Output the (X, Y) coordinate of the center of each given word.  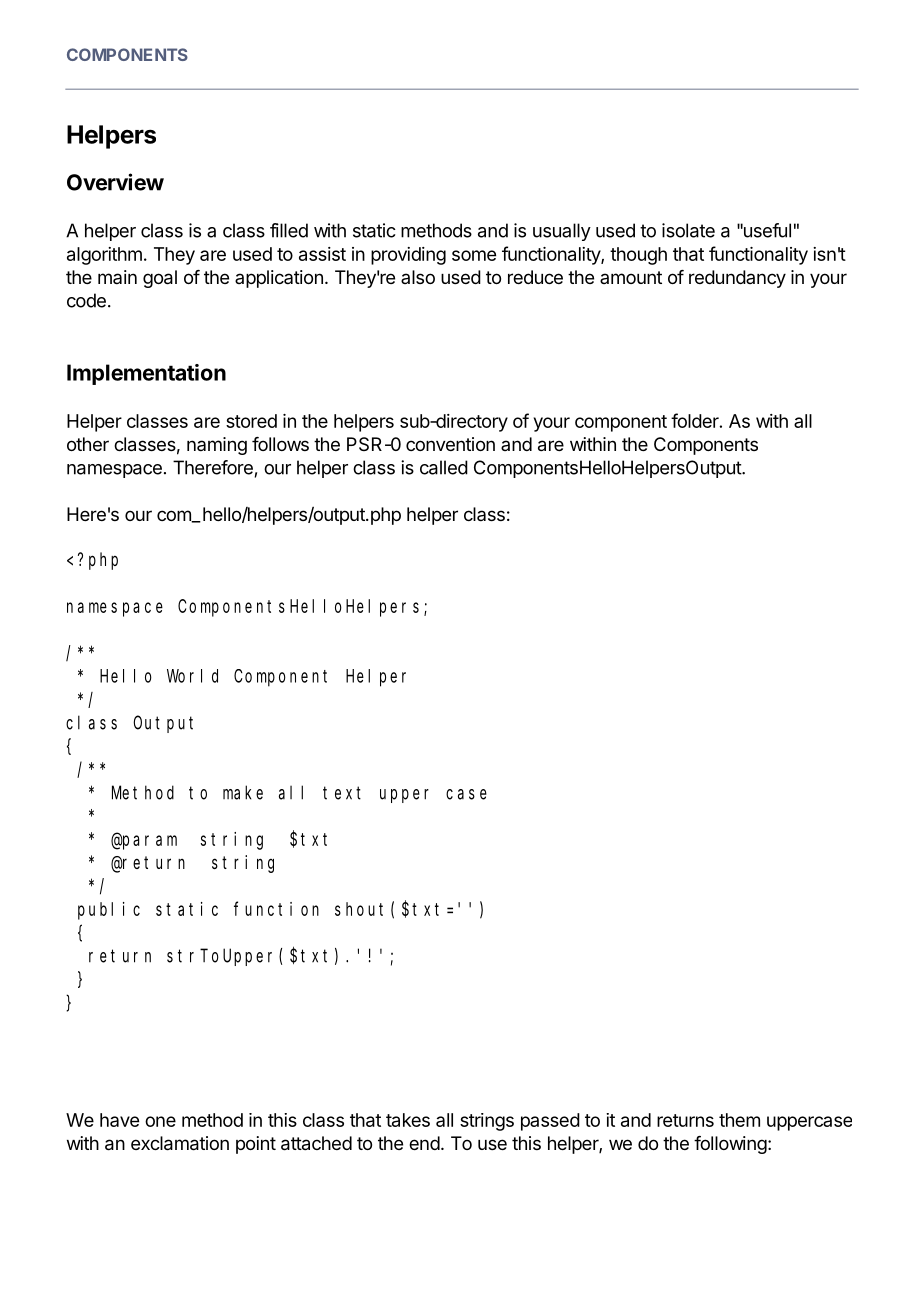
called (444, 467)
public (109, 911)
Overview (115, 182)
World (192, 676)
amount (631, 277)
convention (450, 444)
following (730, 1145)
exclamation (180, 1143)
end (424, 1143)
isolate (688, 230)
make (243, 792)
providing (408, 256)
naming (217, 446)
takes (408, 1120)
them (739, 1120)
